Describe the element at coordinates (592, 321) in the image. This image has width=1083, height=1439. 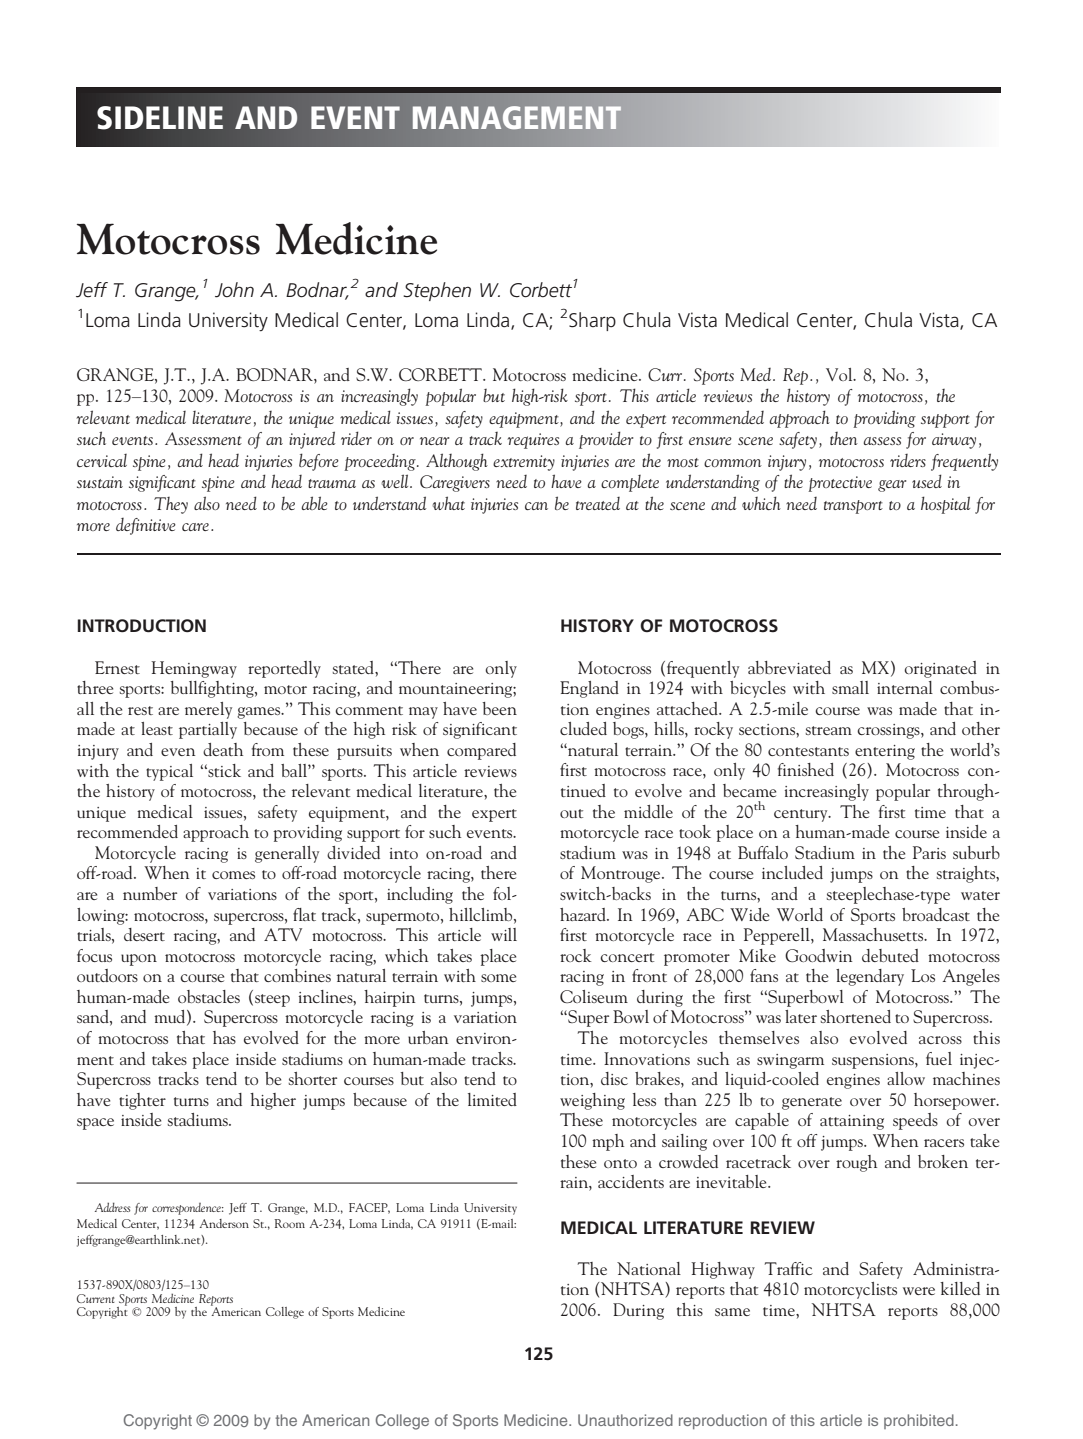
I see `Sharp` at that location.
